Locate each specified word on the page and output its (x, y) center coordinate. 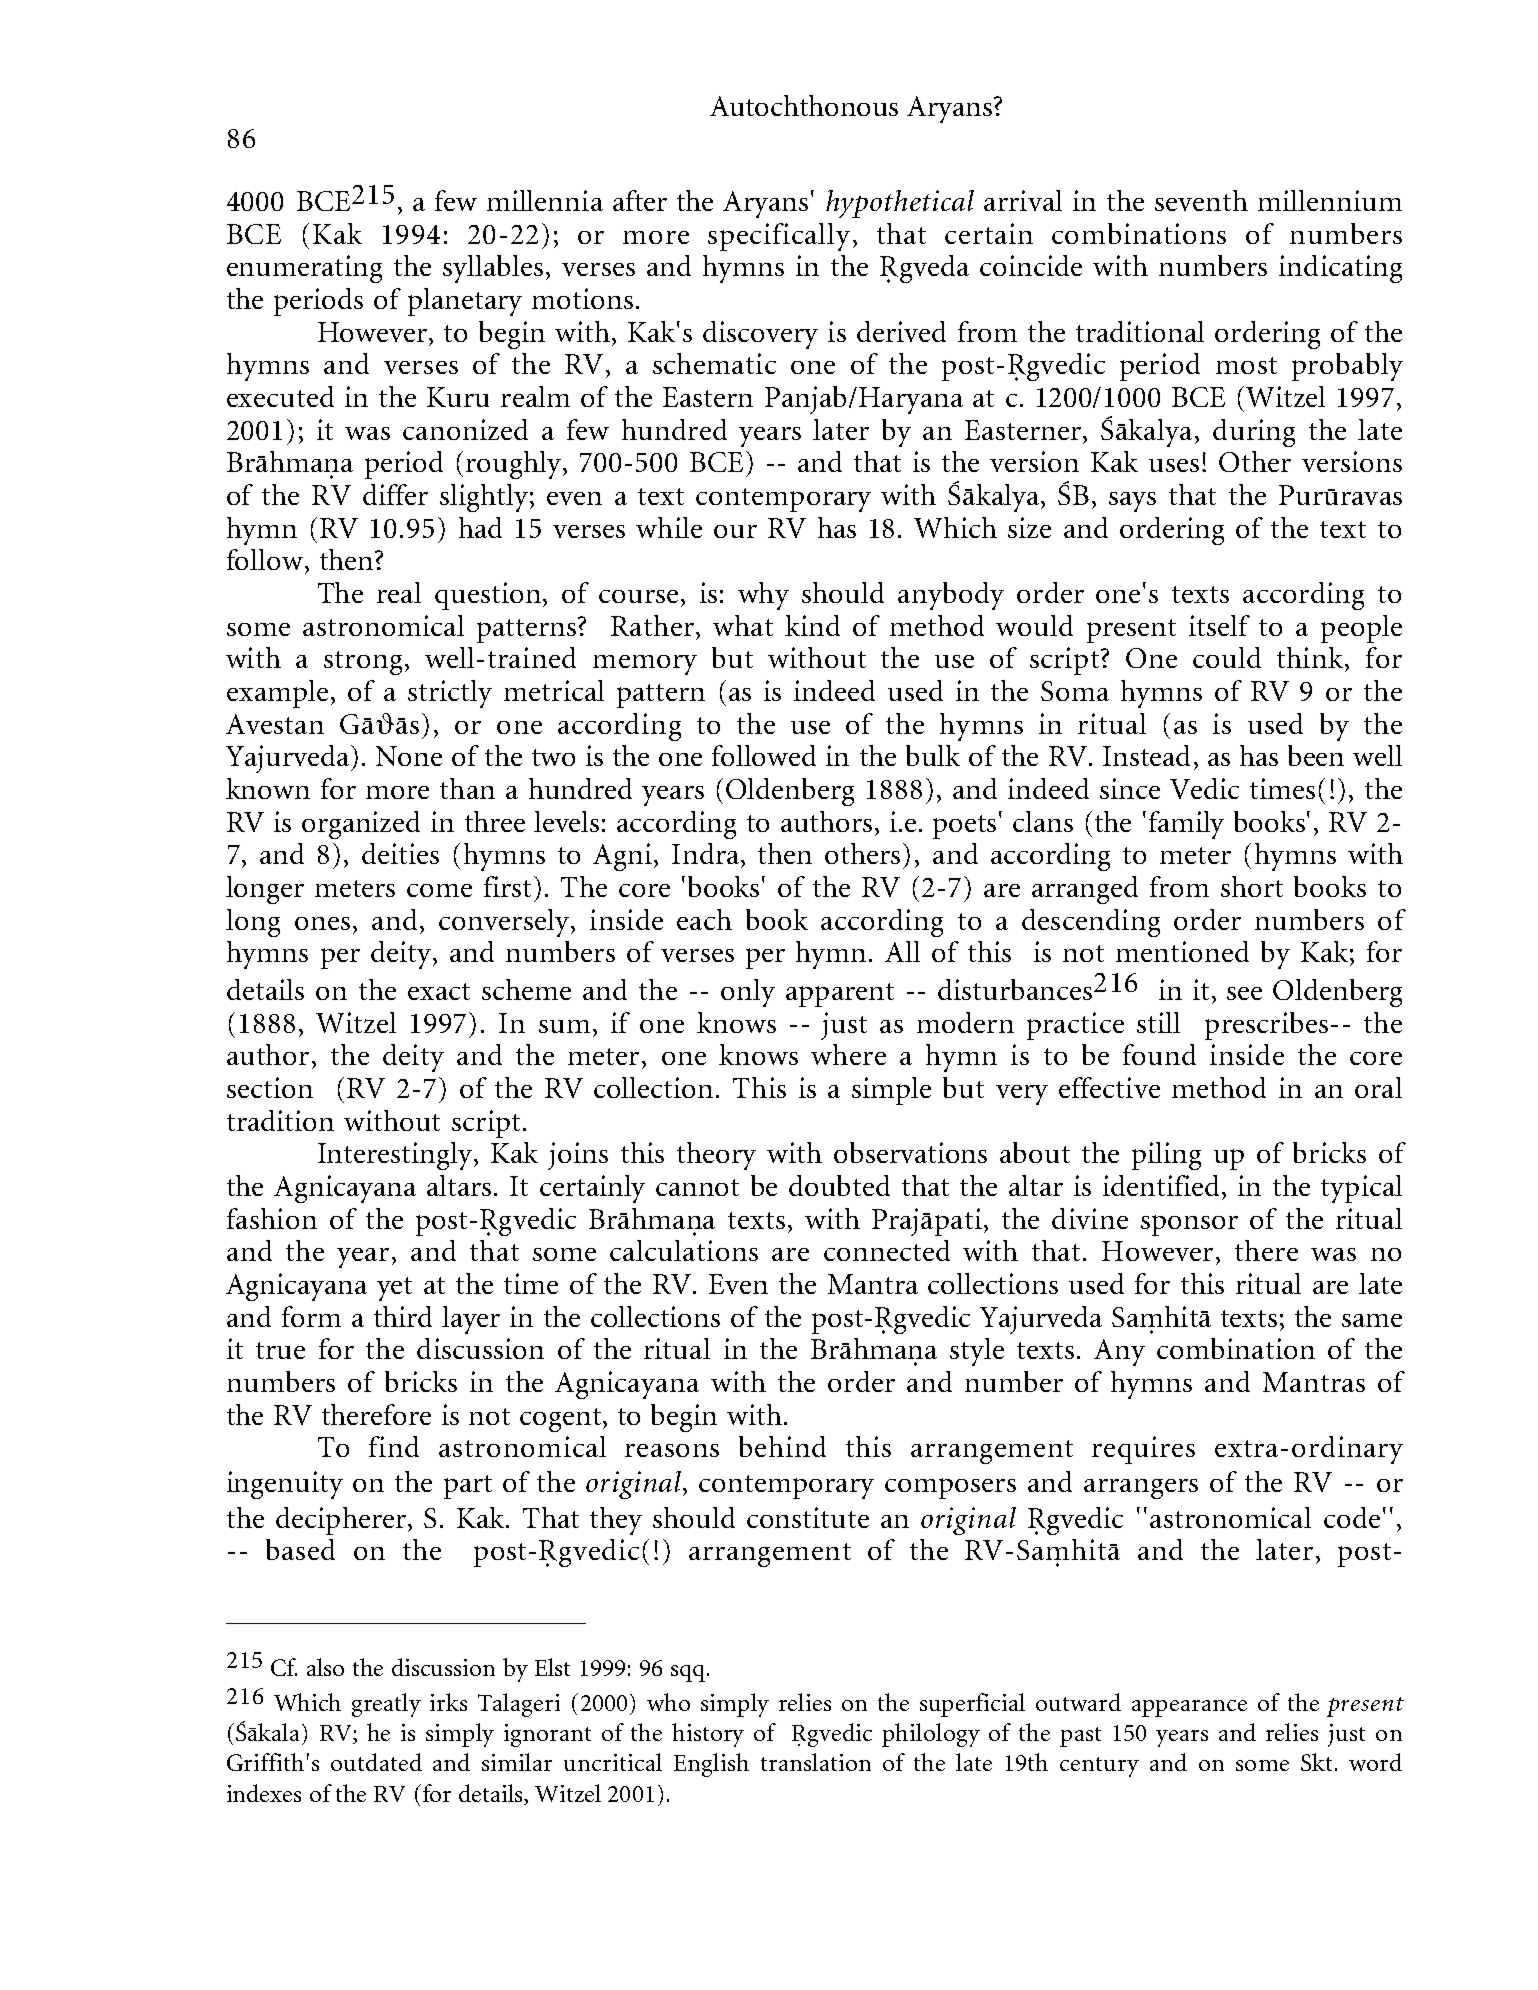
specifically (779, 237)
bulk (933, 755)
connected (887, 1250)
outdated (376, 1762)
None (409, 756)
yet (394, 1289)
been (1316, 755)
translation (816, 1762)
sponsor (1189, 1225)
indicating (1340, 269)
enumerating (304, 269)
